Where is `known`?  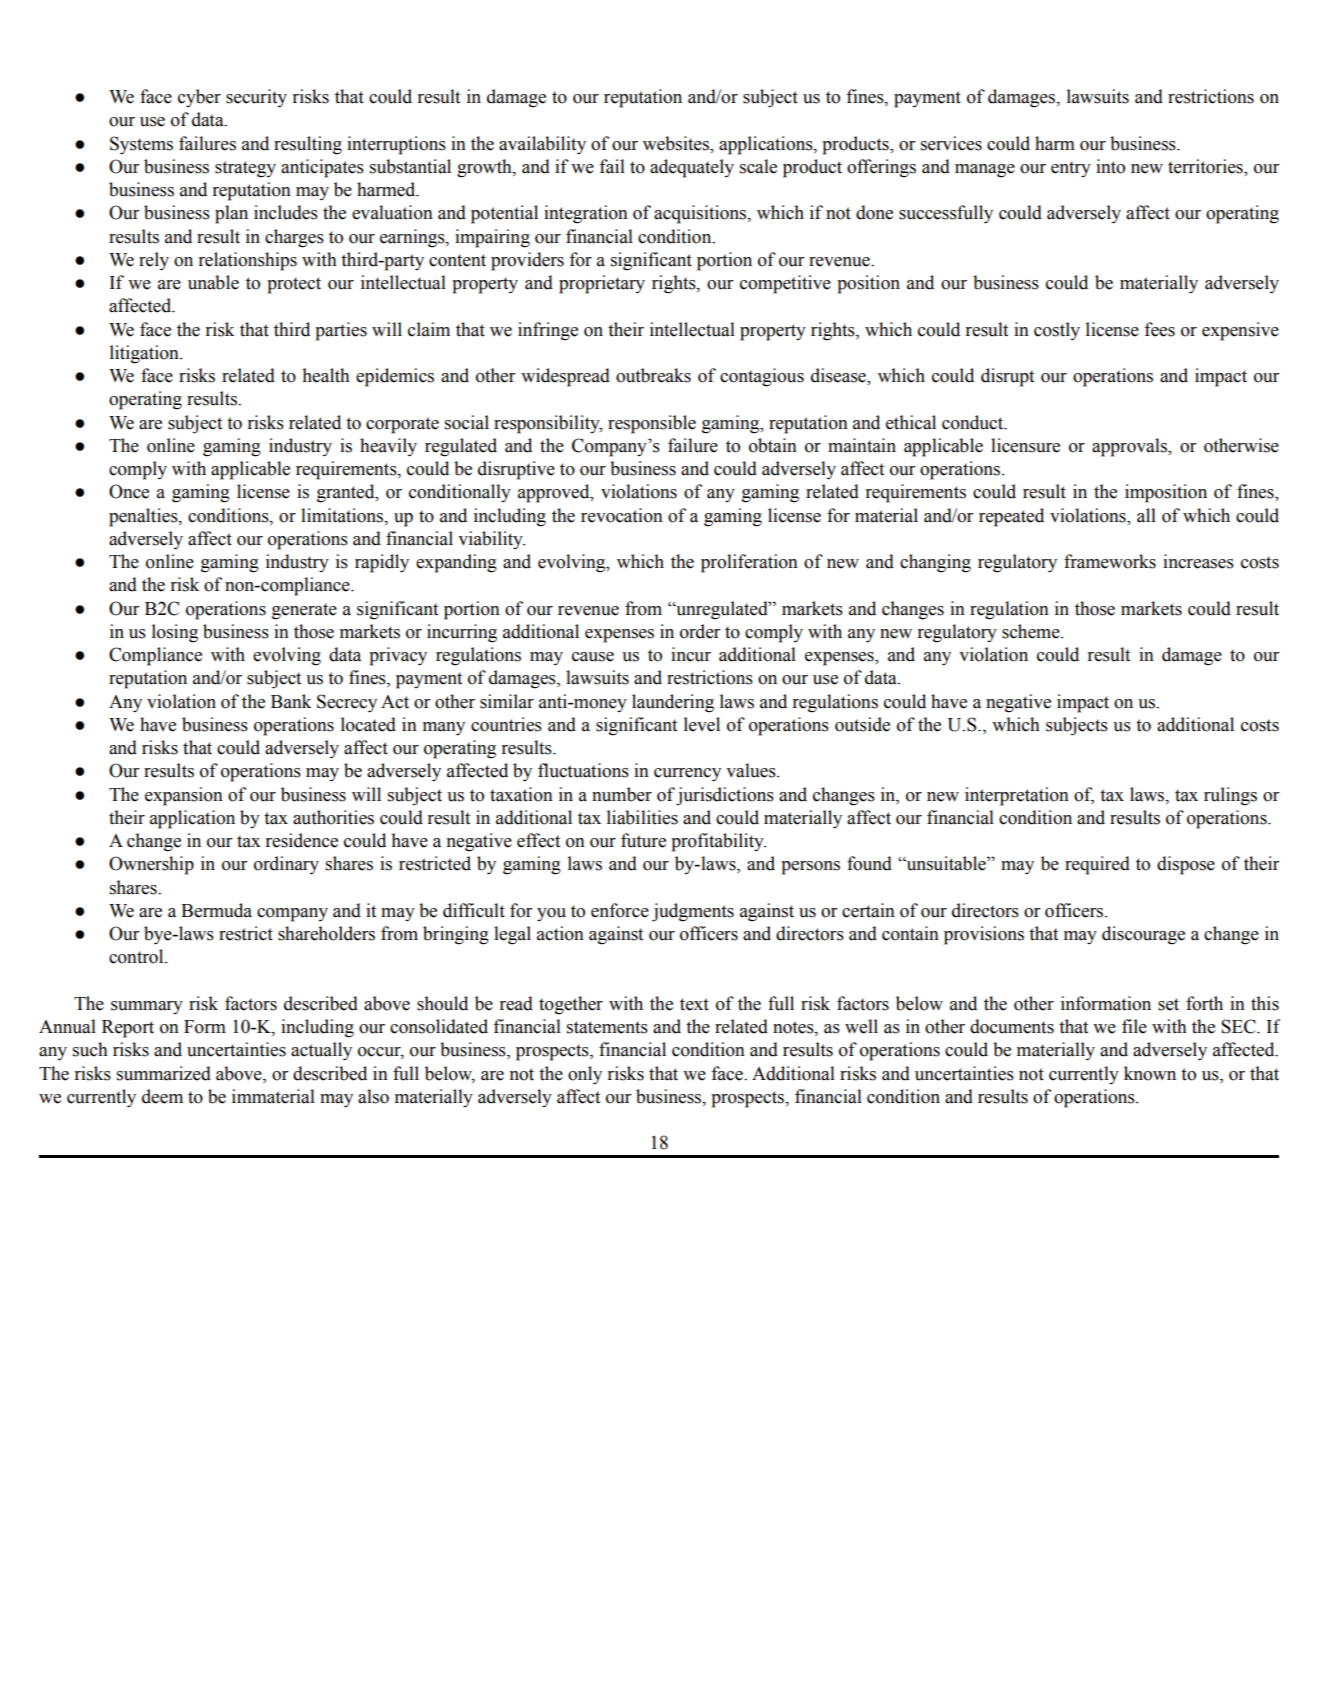
known is located at coordinates (1150, 1073).
